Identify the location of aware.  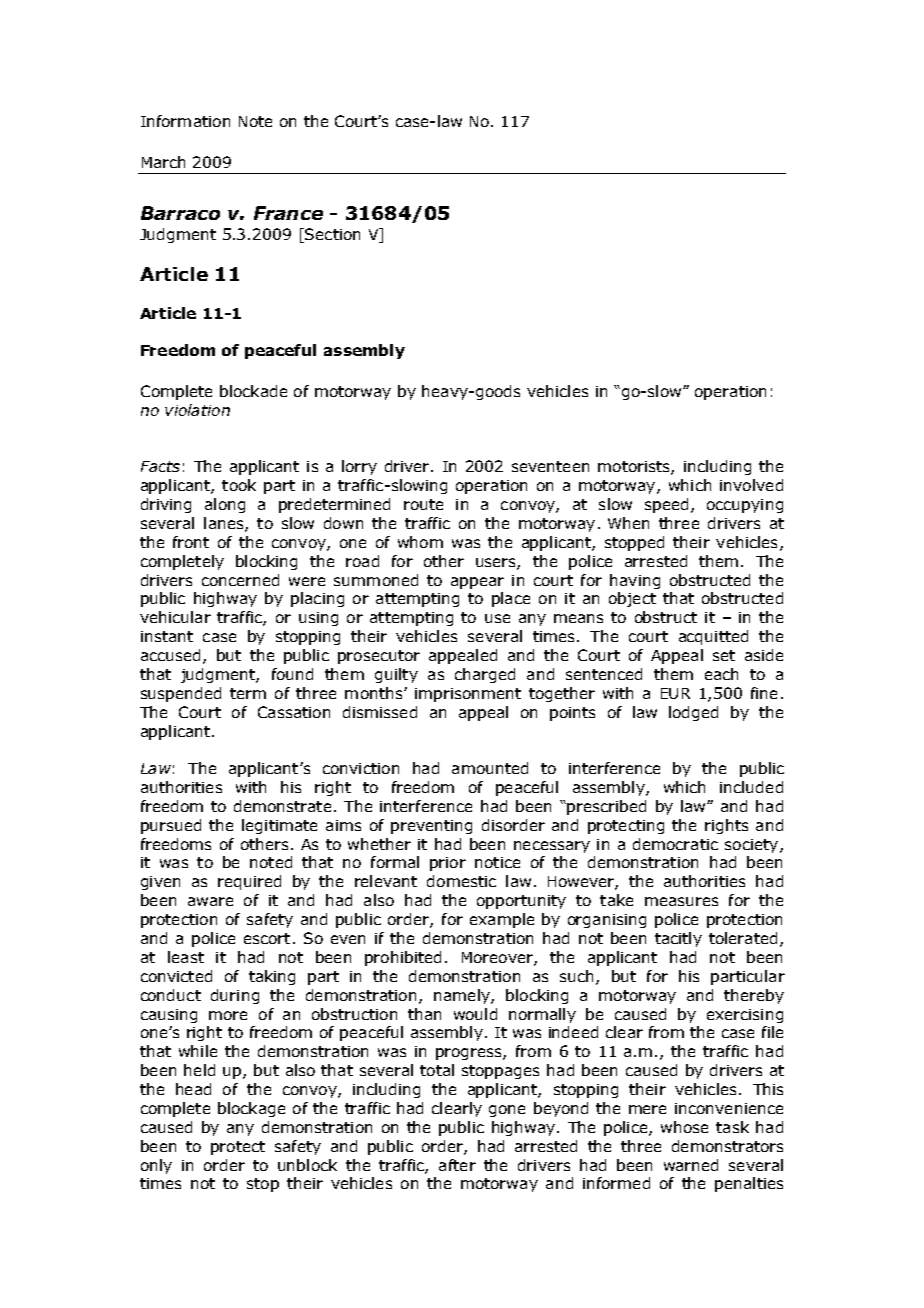
(210, 901).
